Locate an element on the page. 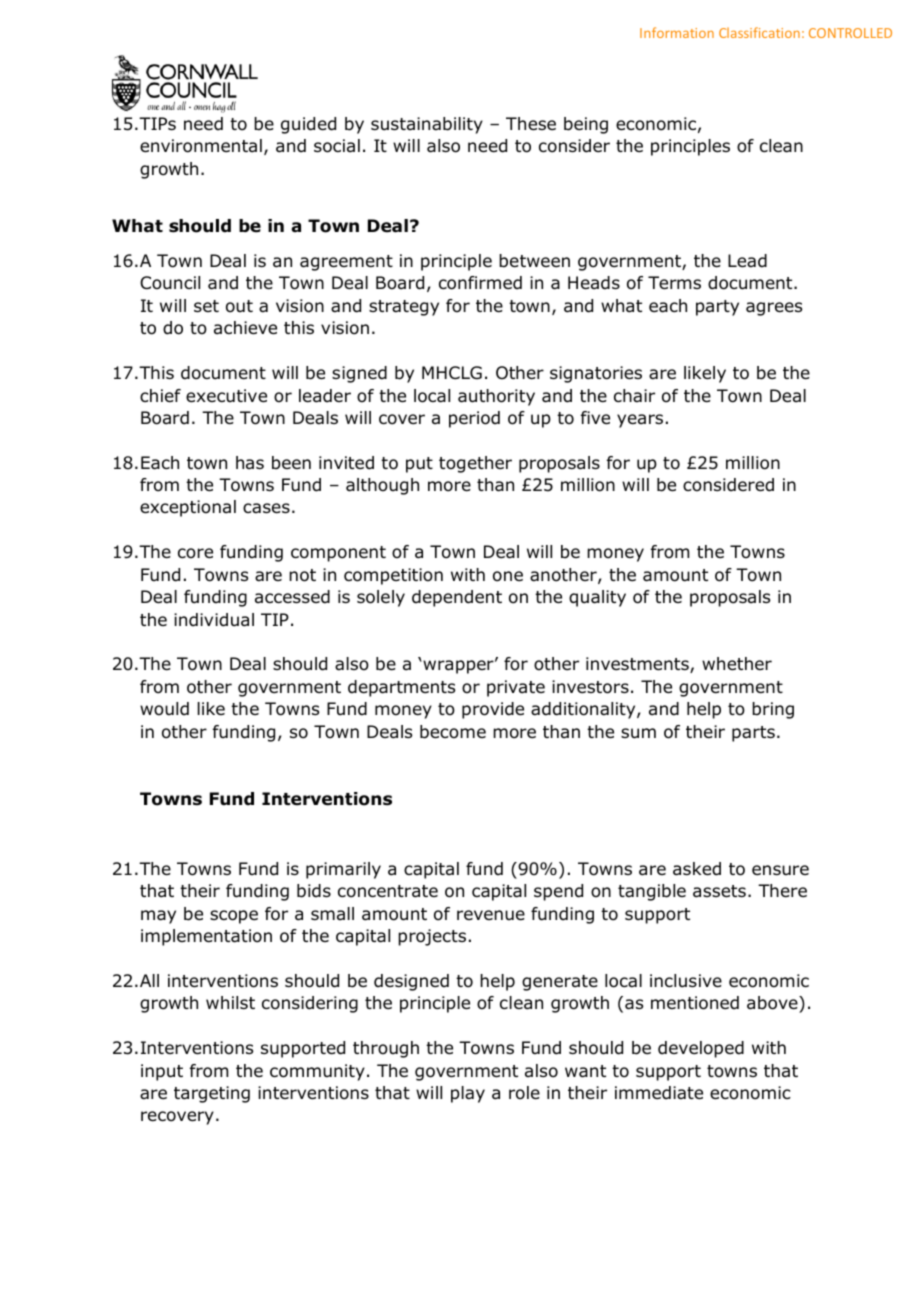 This document has width=924, height=1308. These is located at coordinates (531, 124).
